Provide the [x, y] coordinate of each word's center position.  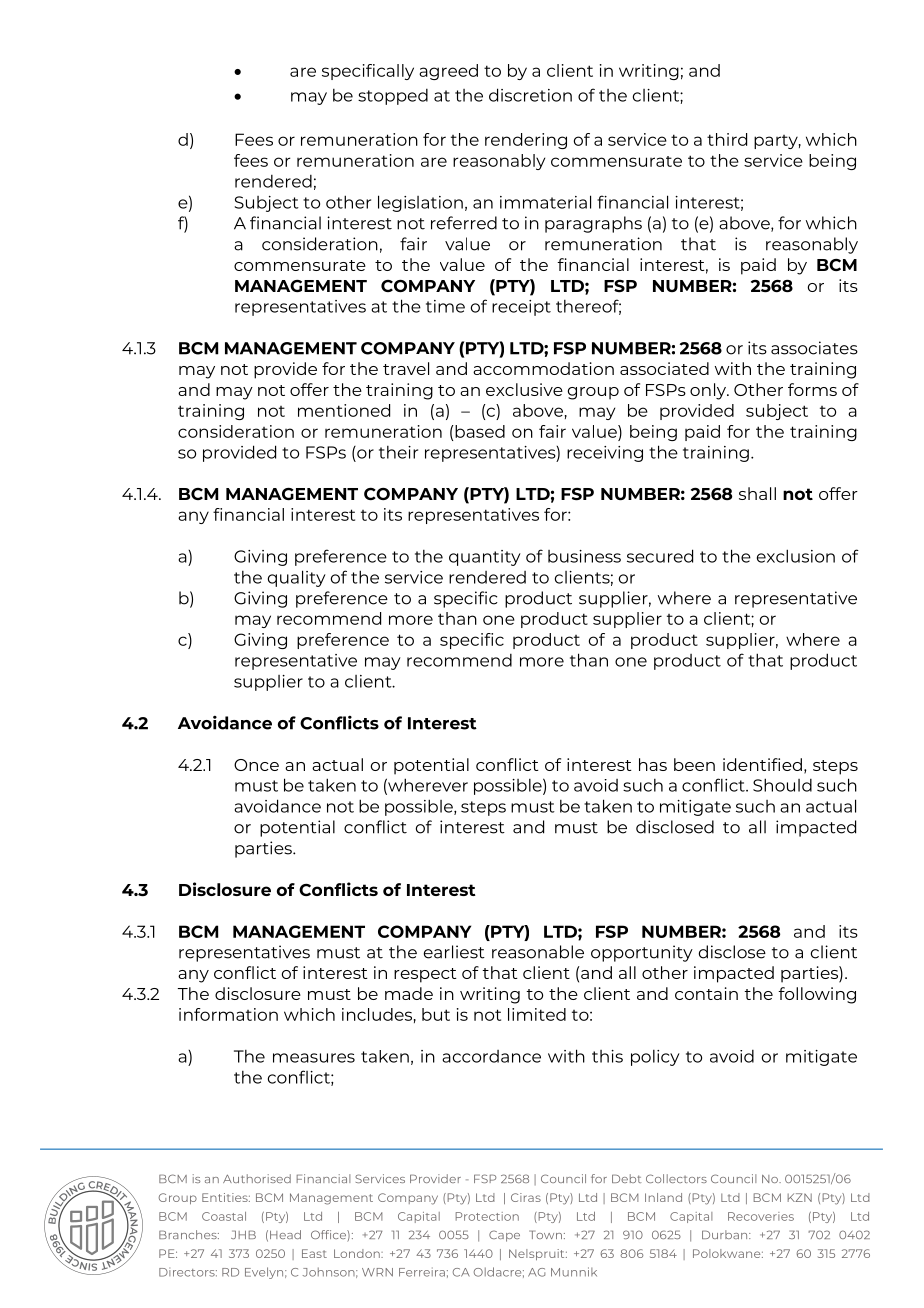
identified [762, 764]
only [709, 391]
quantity [485, 558]
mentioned [344, 410]
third [727, 139]
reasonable [538, 952]
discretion [530, 95]
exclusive [524, 389]
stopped [393, 97]
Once [256, 765]
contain [706, 993]
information [228, 1014]
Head [285, 1234]
